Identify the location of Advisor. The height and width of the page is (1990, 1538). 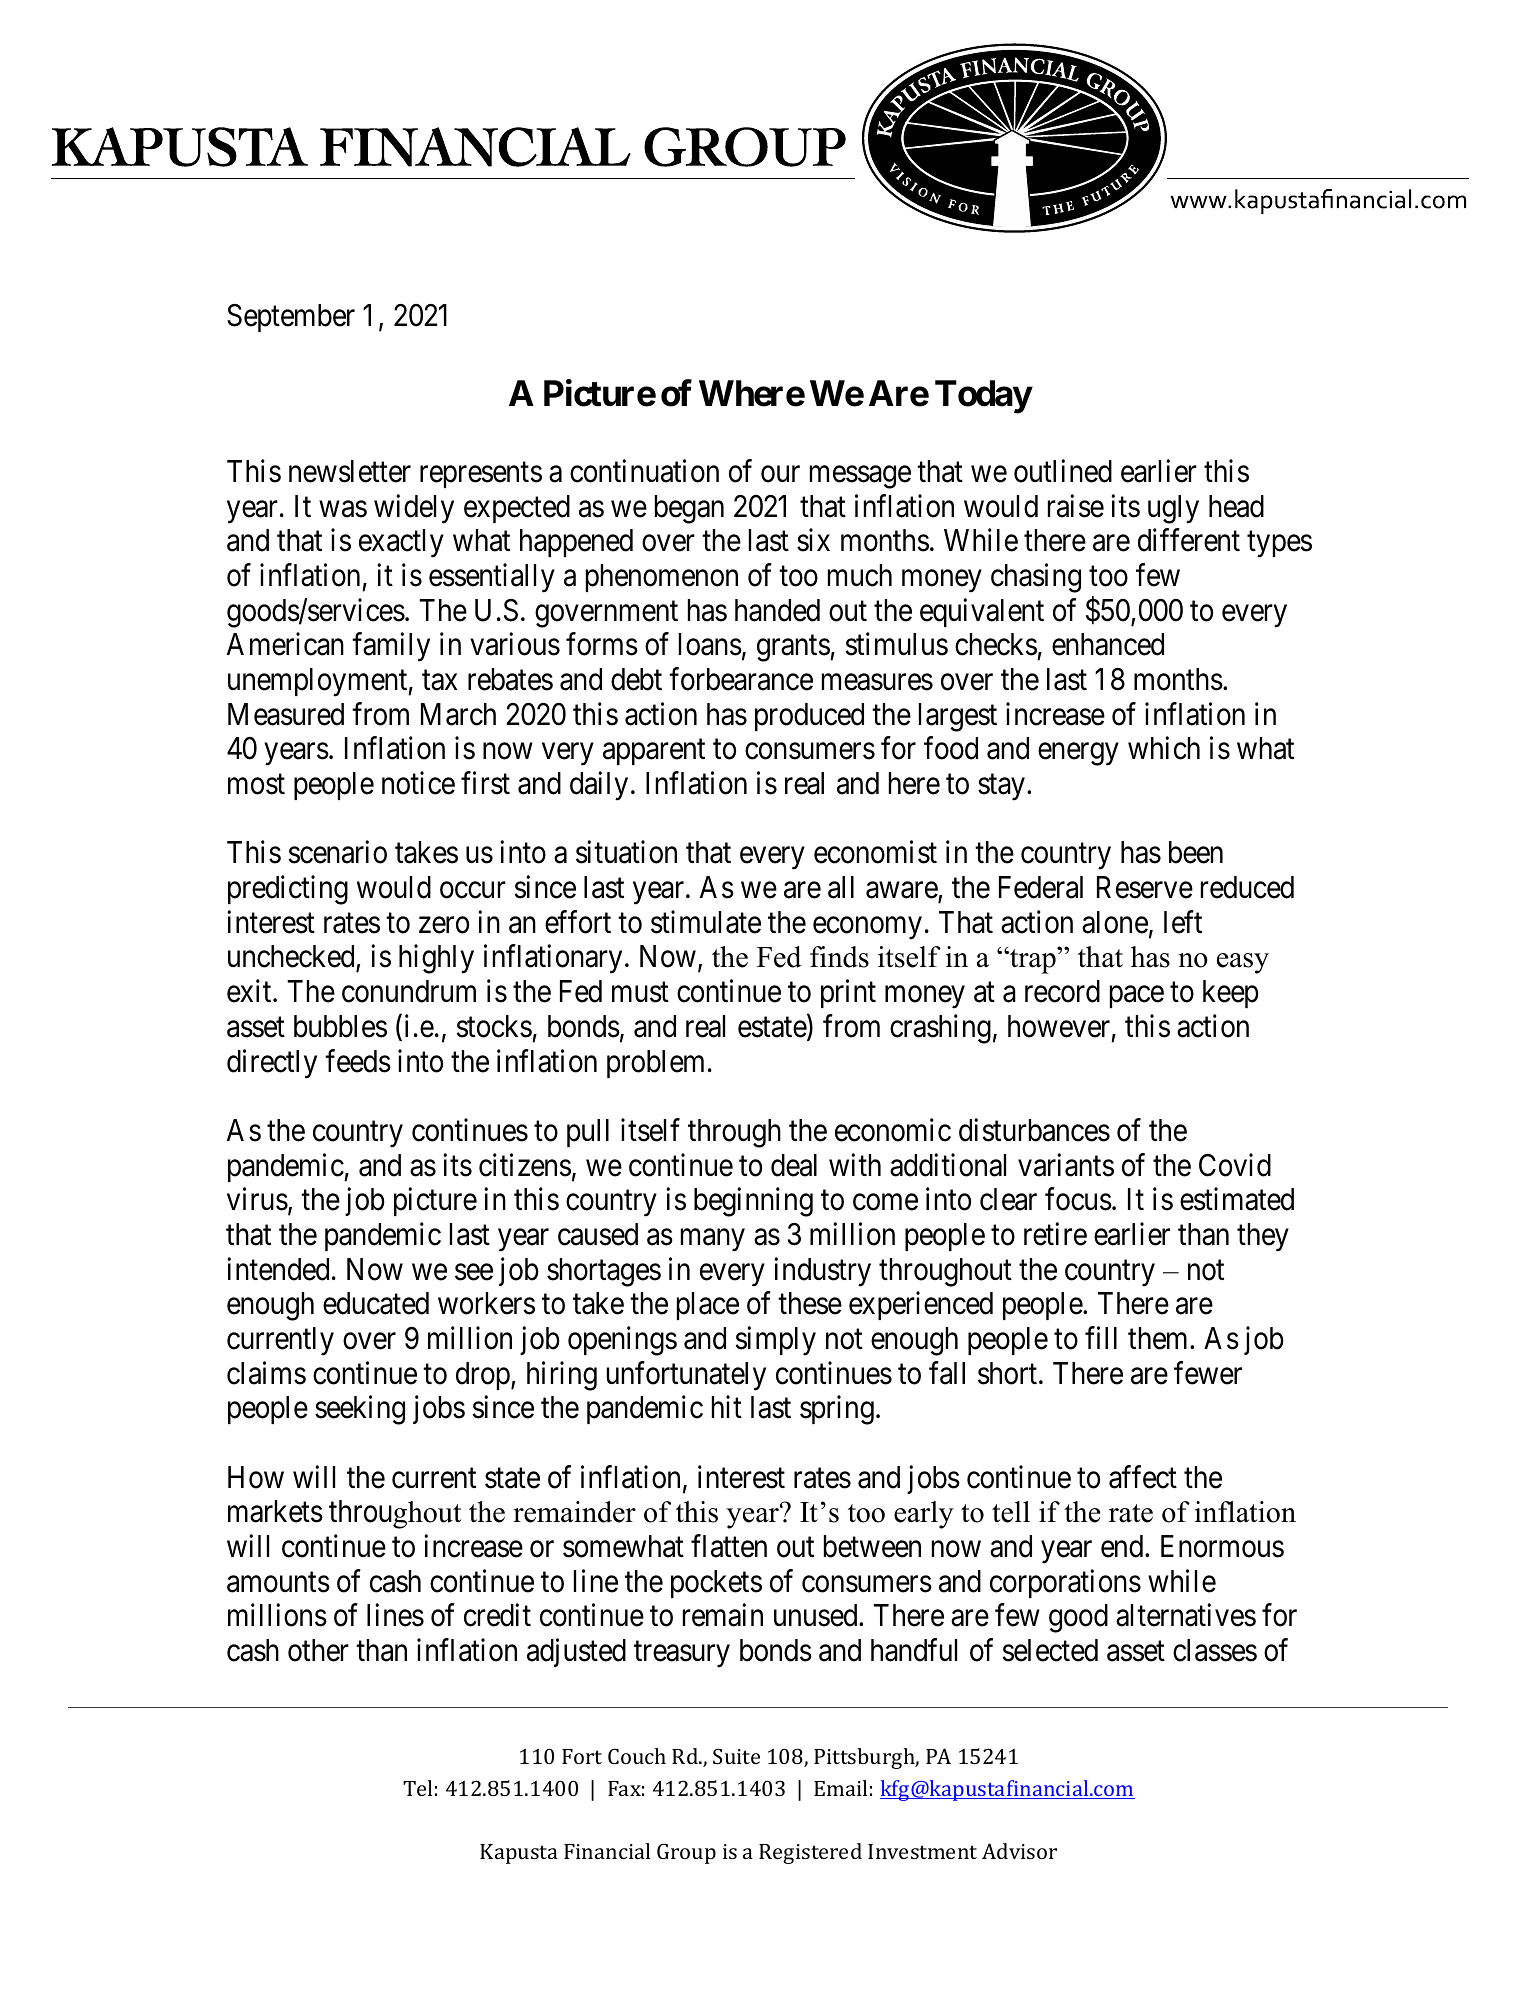
(1019, 1851).
